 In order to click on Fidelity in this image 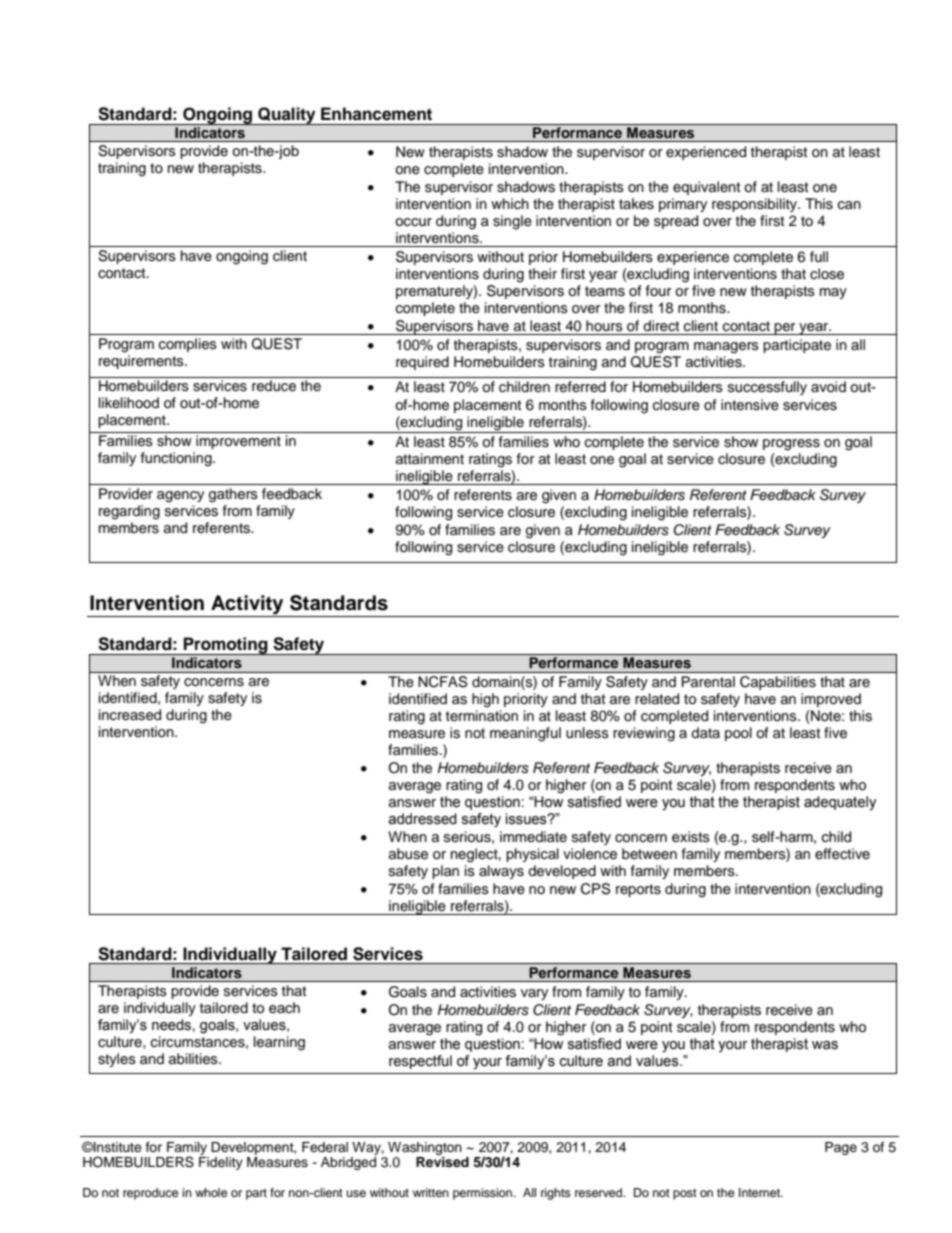, I will do `click(221, 1163)`.
